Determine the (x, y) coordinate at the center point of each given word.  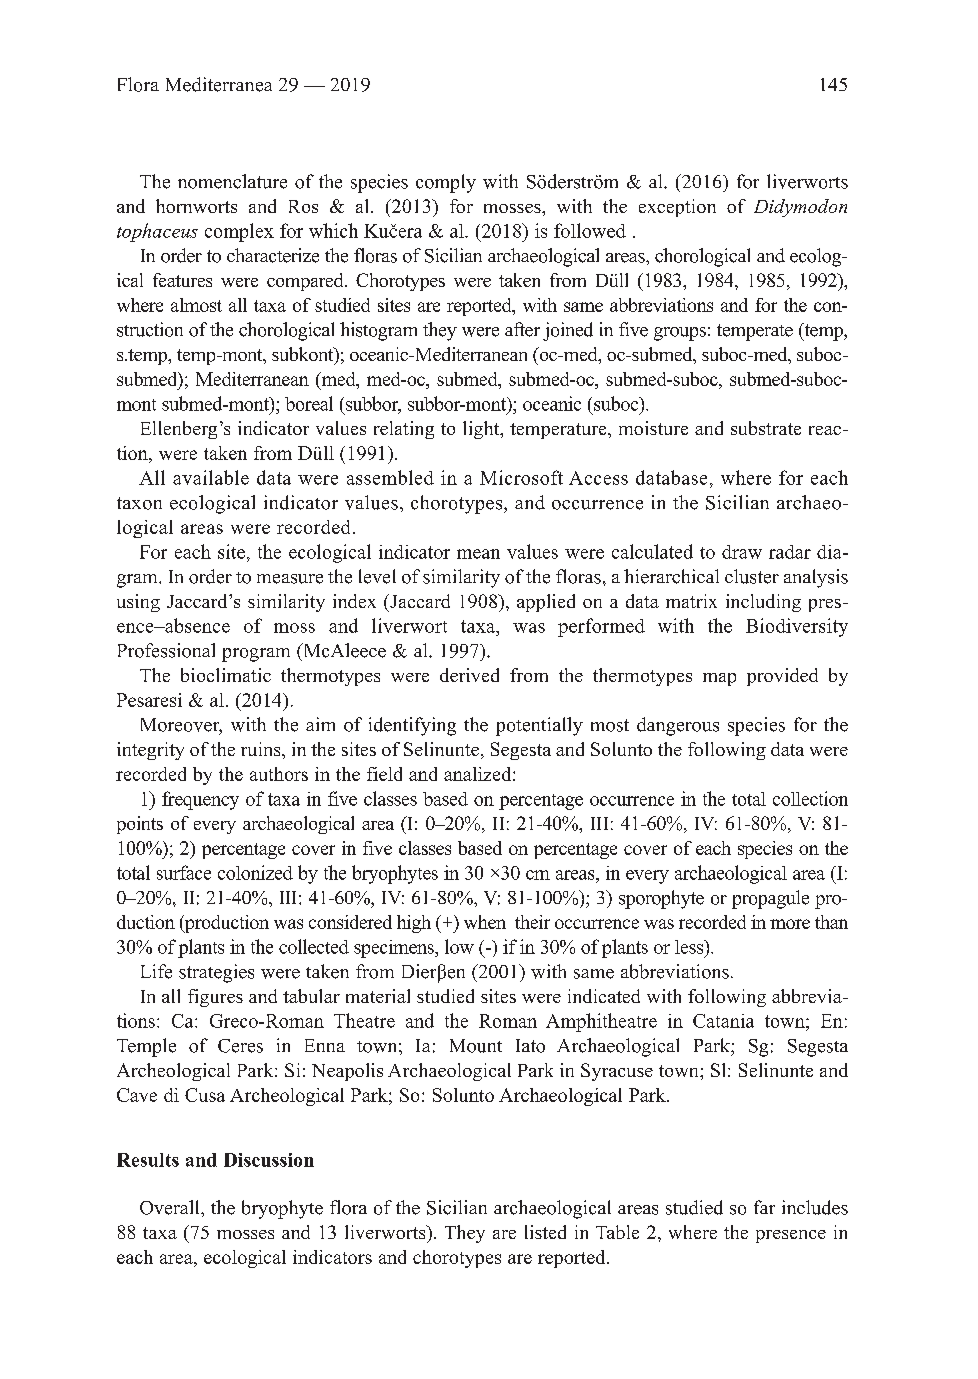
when (485, 922)
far (764, 1207)
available (211, 477)
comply (446, 183)
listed (545, 1232)
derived (469, 675)
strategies (216, 973)
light (482, 430)
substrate (766, 428)
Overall (171, 1207)
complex (239, 232)
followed (590, 230)
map (719, 679)
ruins (262, 749)
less (690, 947)
